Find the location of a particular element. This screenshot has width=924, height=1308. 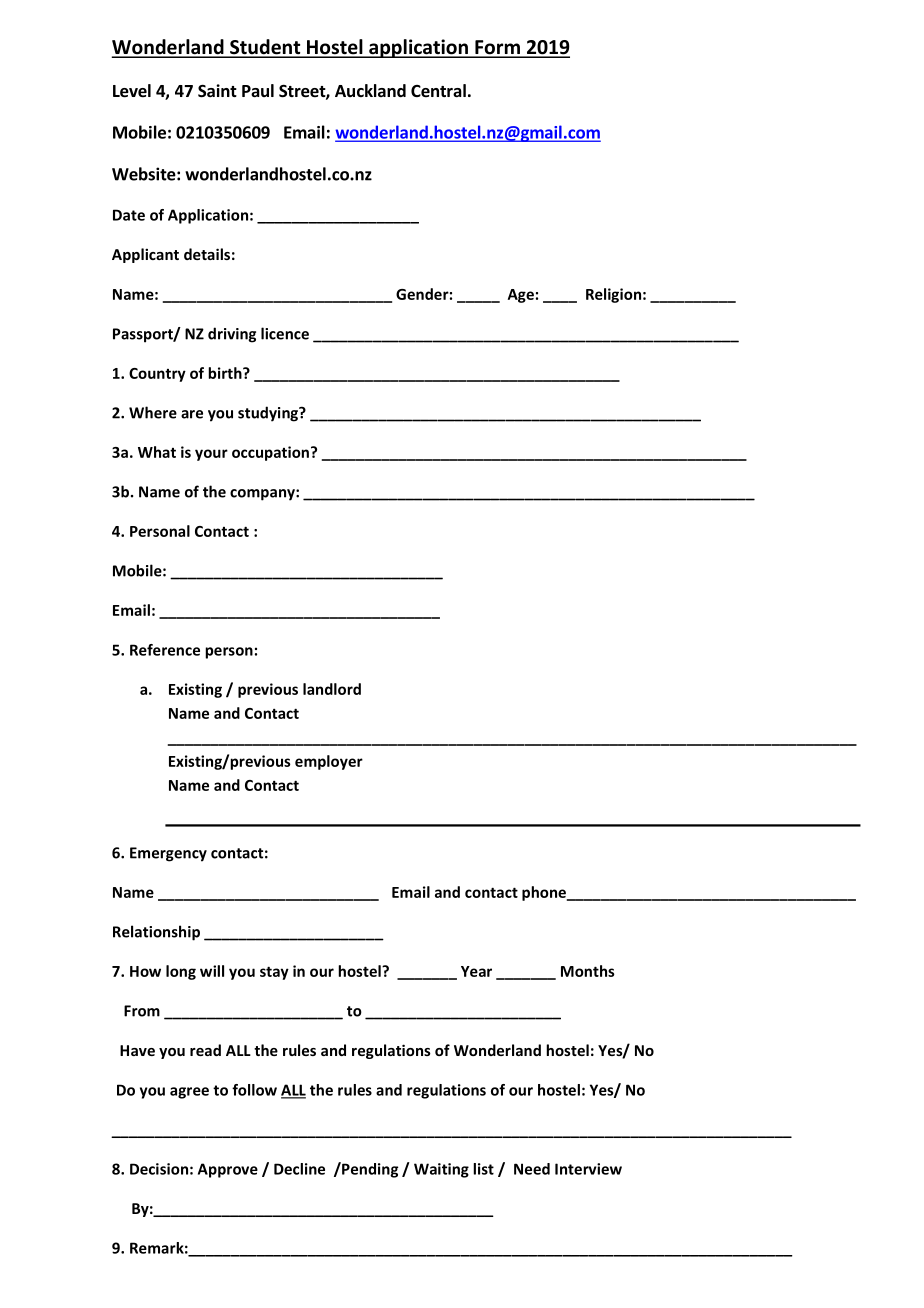

Months is located at coordinates (588, 971).
